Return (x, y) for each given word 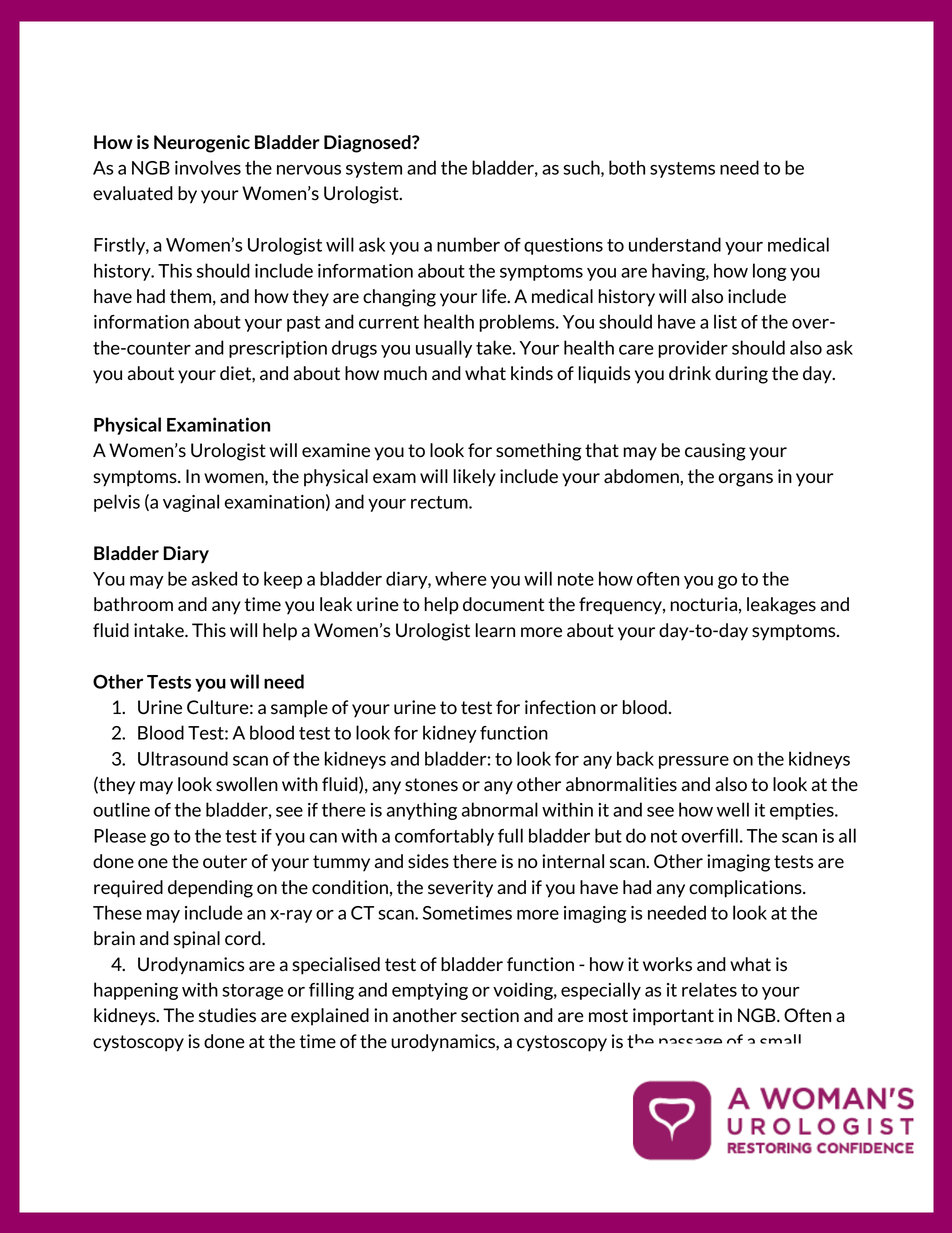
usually (444, 349)
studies (227, 1015)
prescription (278, 349)
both (627, 167)
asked (214, 578)
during (741, 375)
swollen (247, 784)
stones (431, 785)
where (461, 578)
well (733, 809)
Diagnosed (368, 144)
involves (208, 167)
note (576, 579)
